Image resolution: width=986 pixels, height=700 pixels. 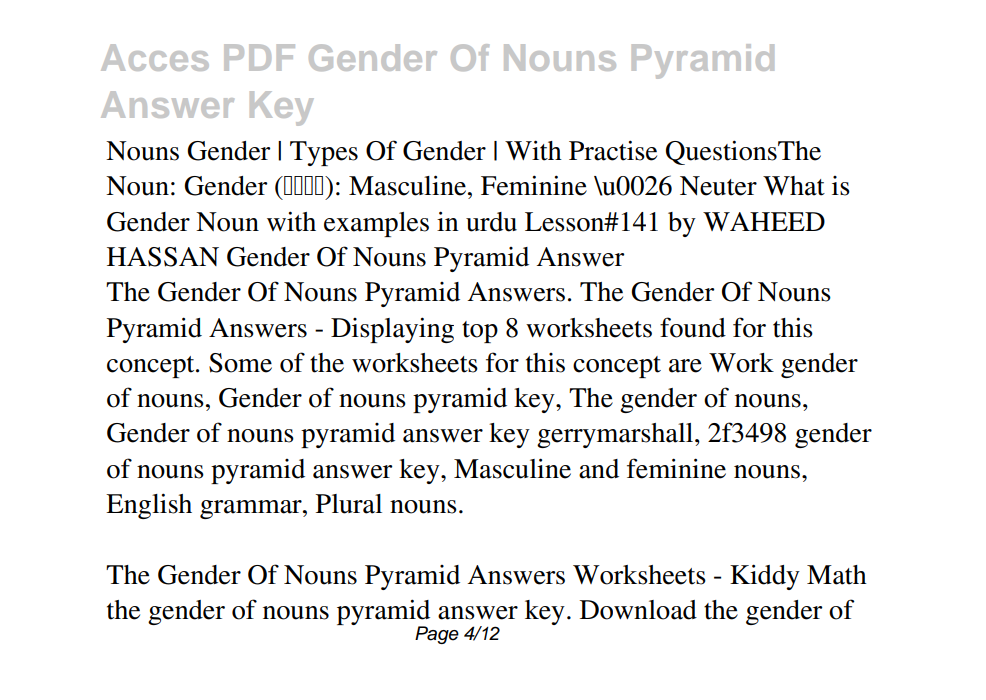 What do you see at coordinates (794, 186) in the screenshot?
I see `What` at bounding box center [794, 186].
